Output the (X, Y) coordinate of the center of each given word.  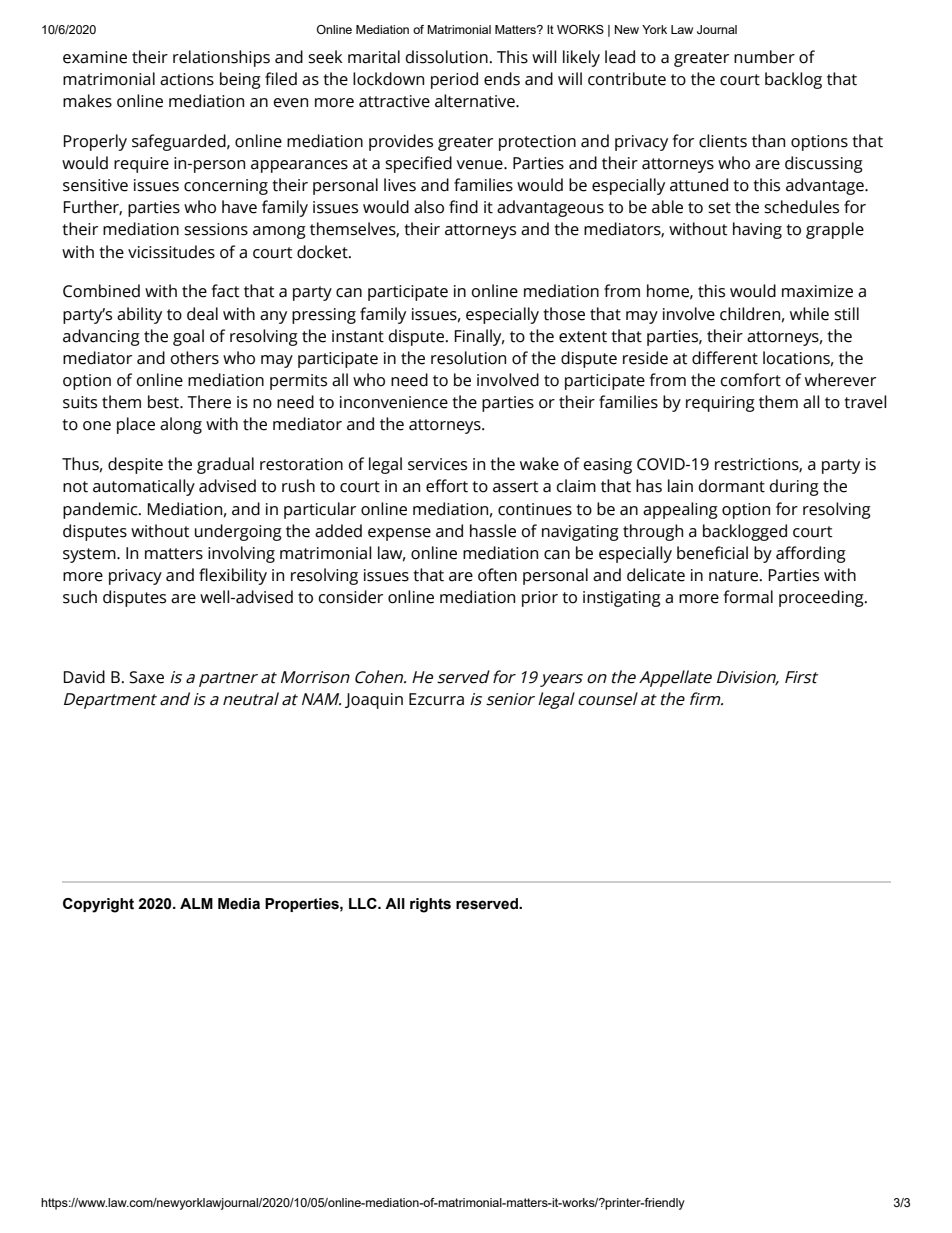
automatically (144, 487)
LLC (364, 903)
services (437, 464)
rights (430, 905)
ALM (196, 903)
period (454, 80)
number (764, 57)
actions (187, 79)
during (794, 487)
